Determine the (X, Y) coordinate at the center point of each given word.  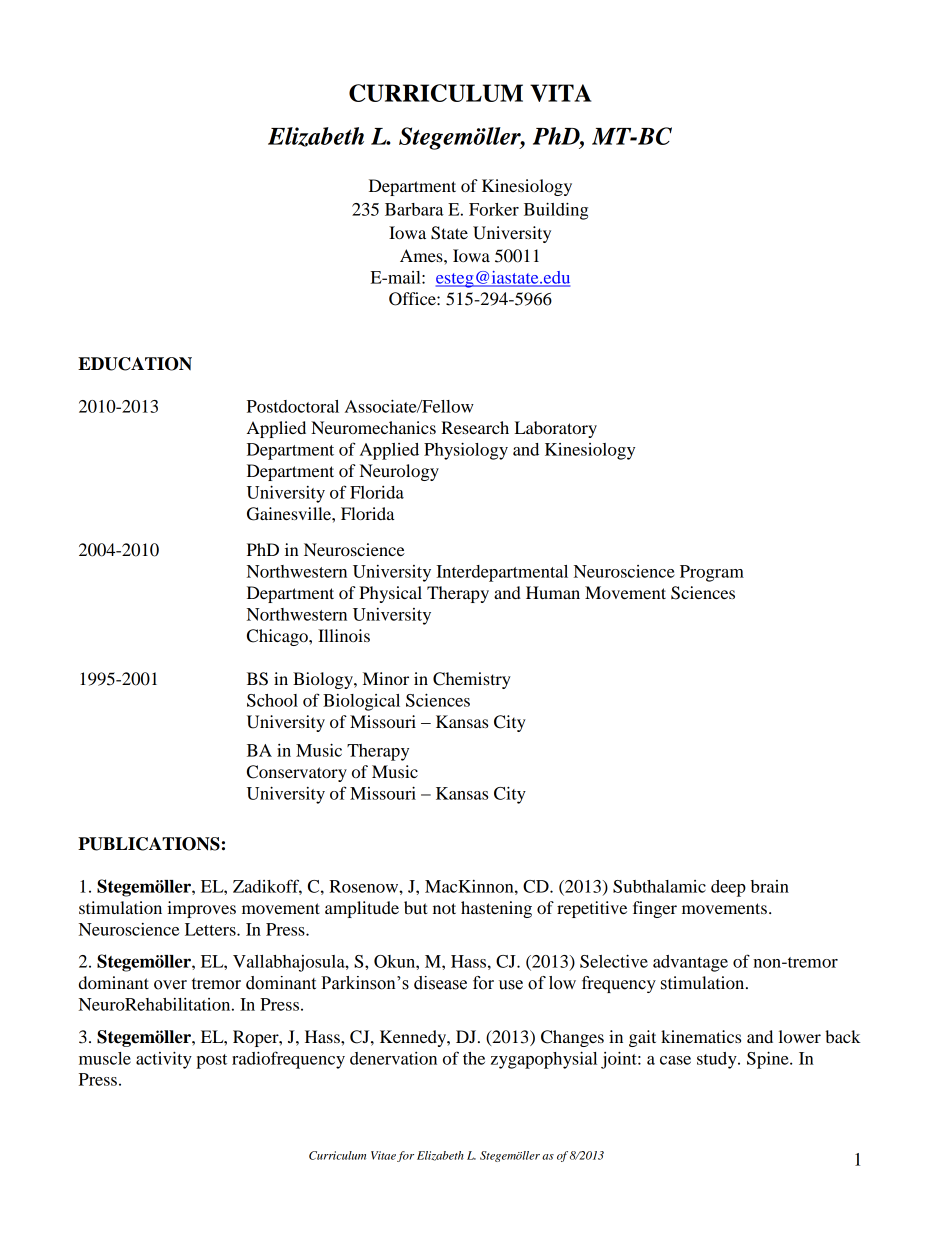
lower (800, 1036)
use (511, 985)
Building (556, 211)
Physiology (466, 451)
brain (770, 886)
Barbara (414, 209)
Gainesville (290, 514)
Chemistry (472, 680)
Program (712, 573)
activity (164, 1060)
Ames (422, 255)
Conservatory (297, 773)
